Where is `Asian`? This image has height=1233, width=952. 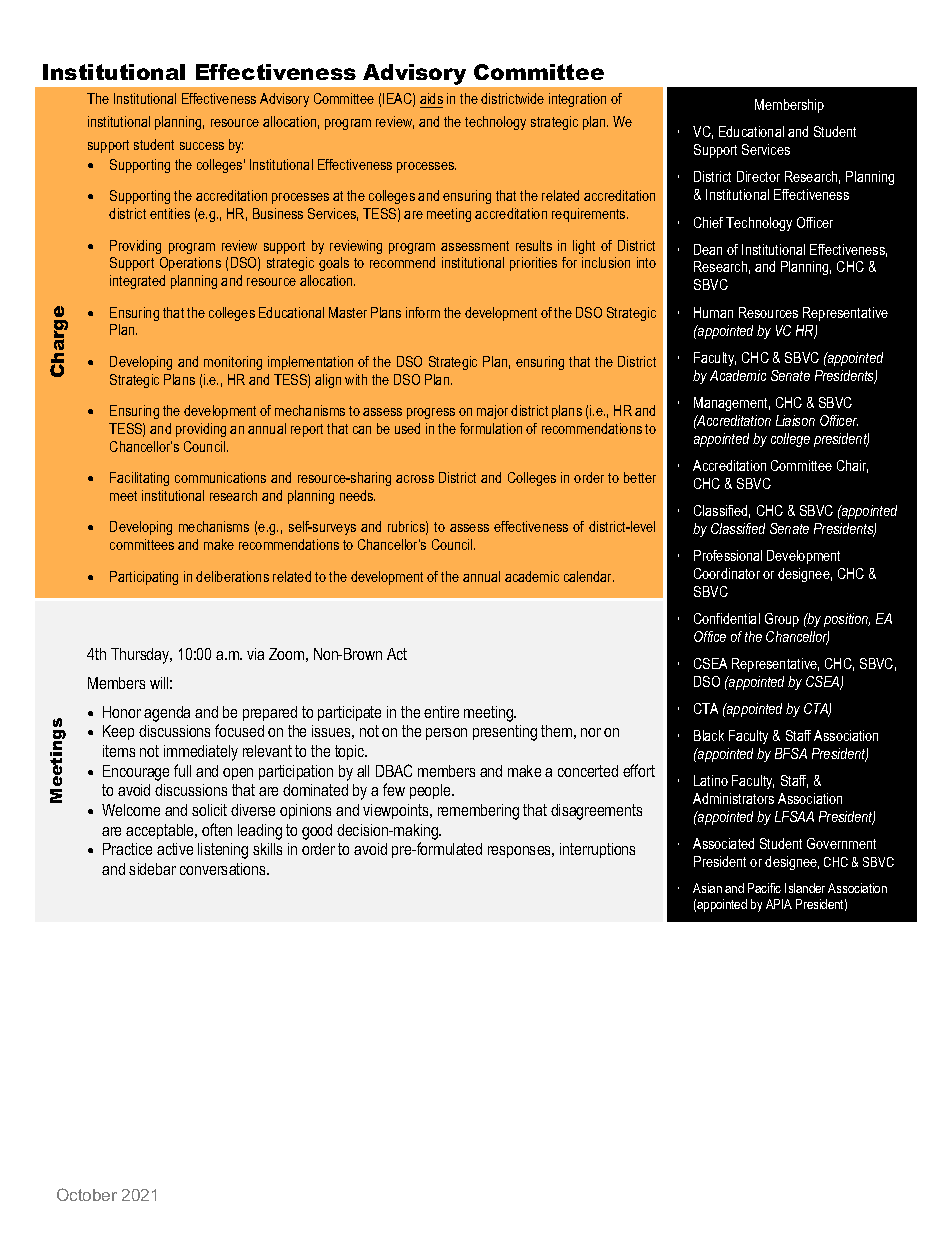 Asian is located at coordinates (707, 888).
